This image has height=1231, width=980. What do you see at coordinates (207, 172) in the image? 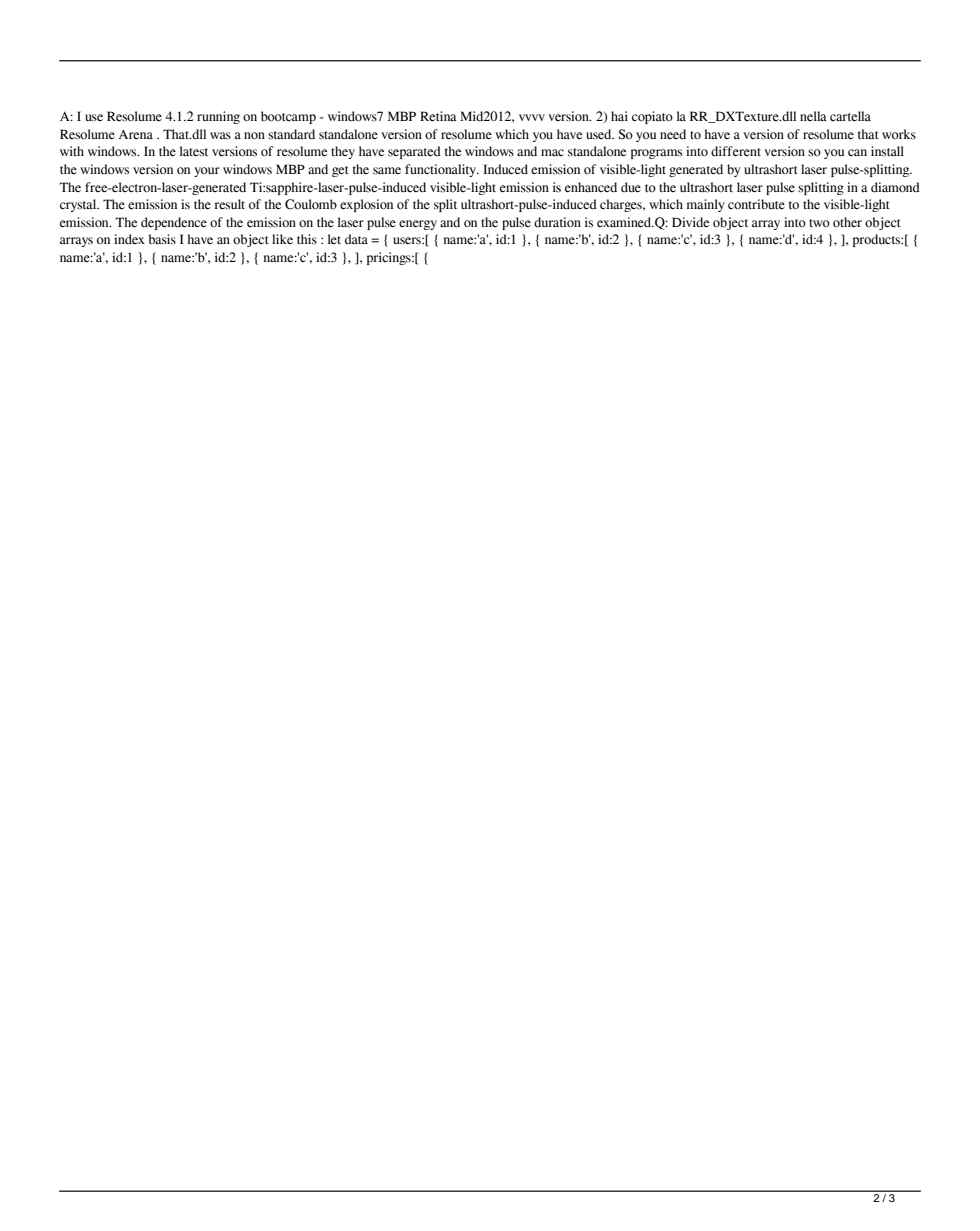
I see `your` at bounding box center [207, 172].
